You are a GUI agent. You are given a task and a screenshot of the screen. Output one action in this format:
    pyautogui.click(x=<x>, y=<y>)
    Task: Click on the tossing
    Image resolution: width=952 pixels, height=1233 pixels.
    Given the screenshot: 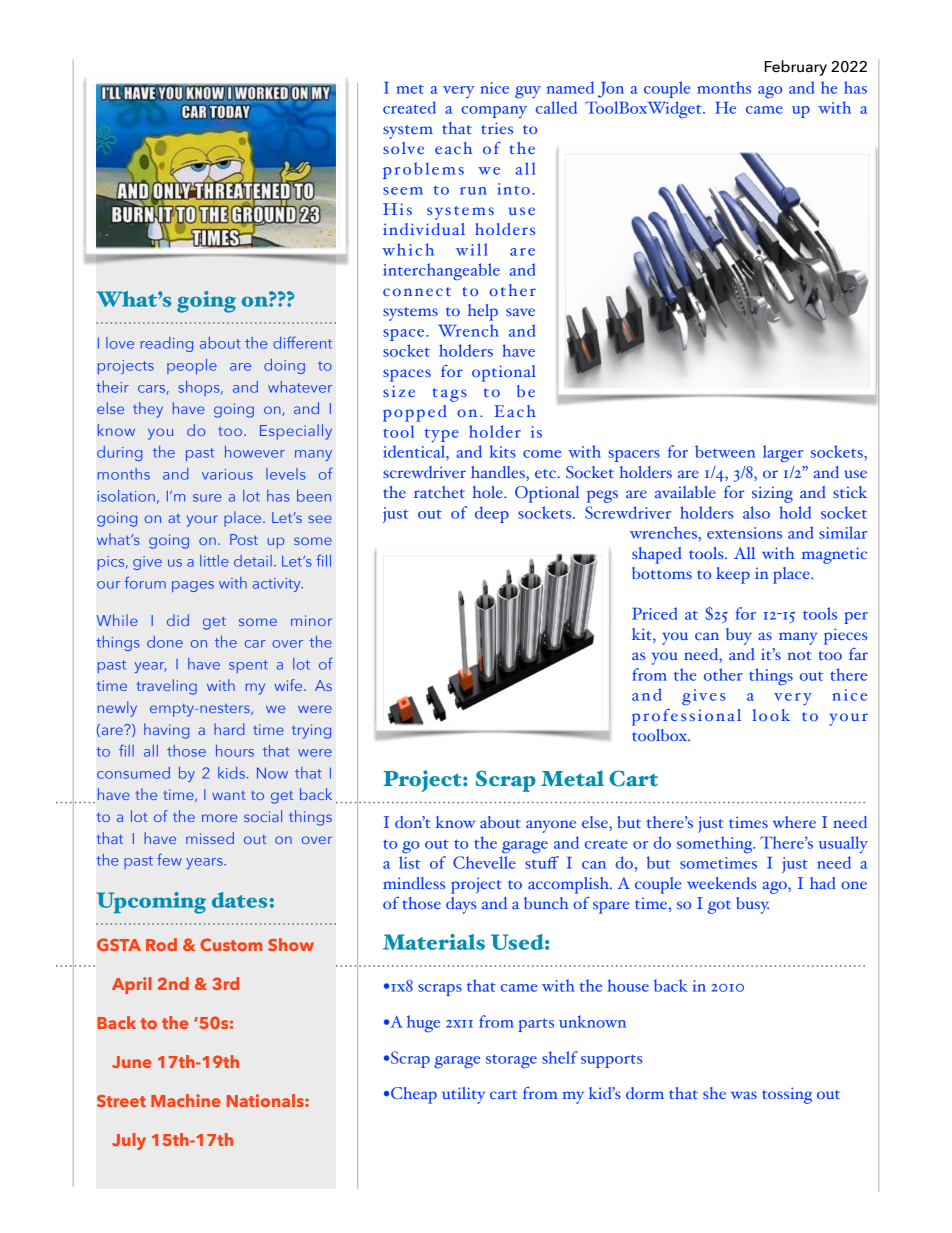 What is the action you would take?
    pyautogui.click(x=787, y=1095)
